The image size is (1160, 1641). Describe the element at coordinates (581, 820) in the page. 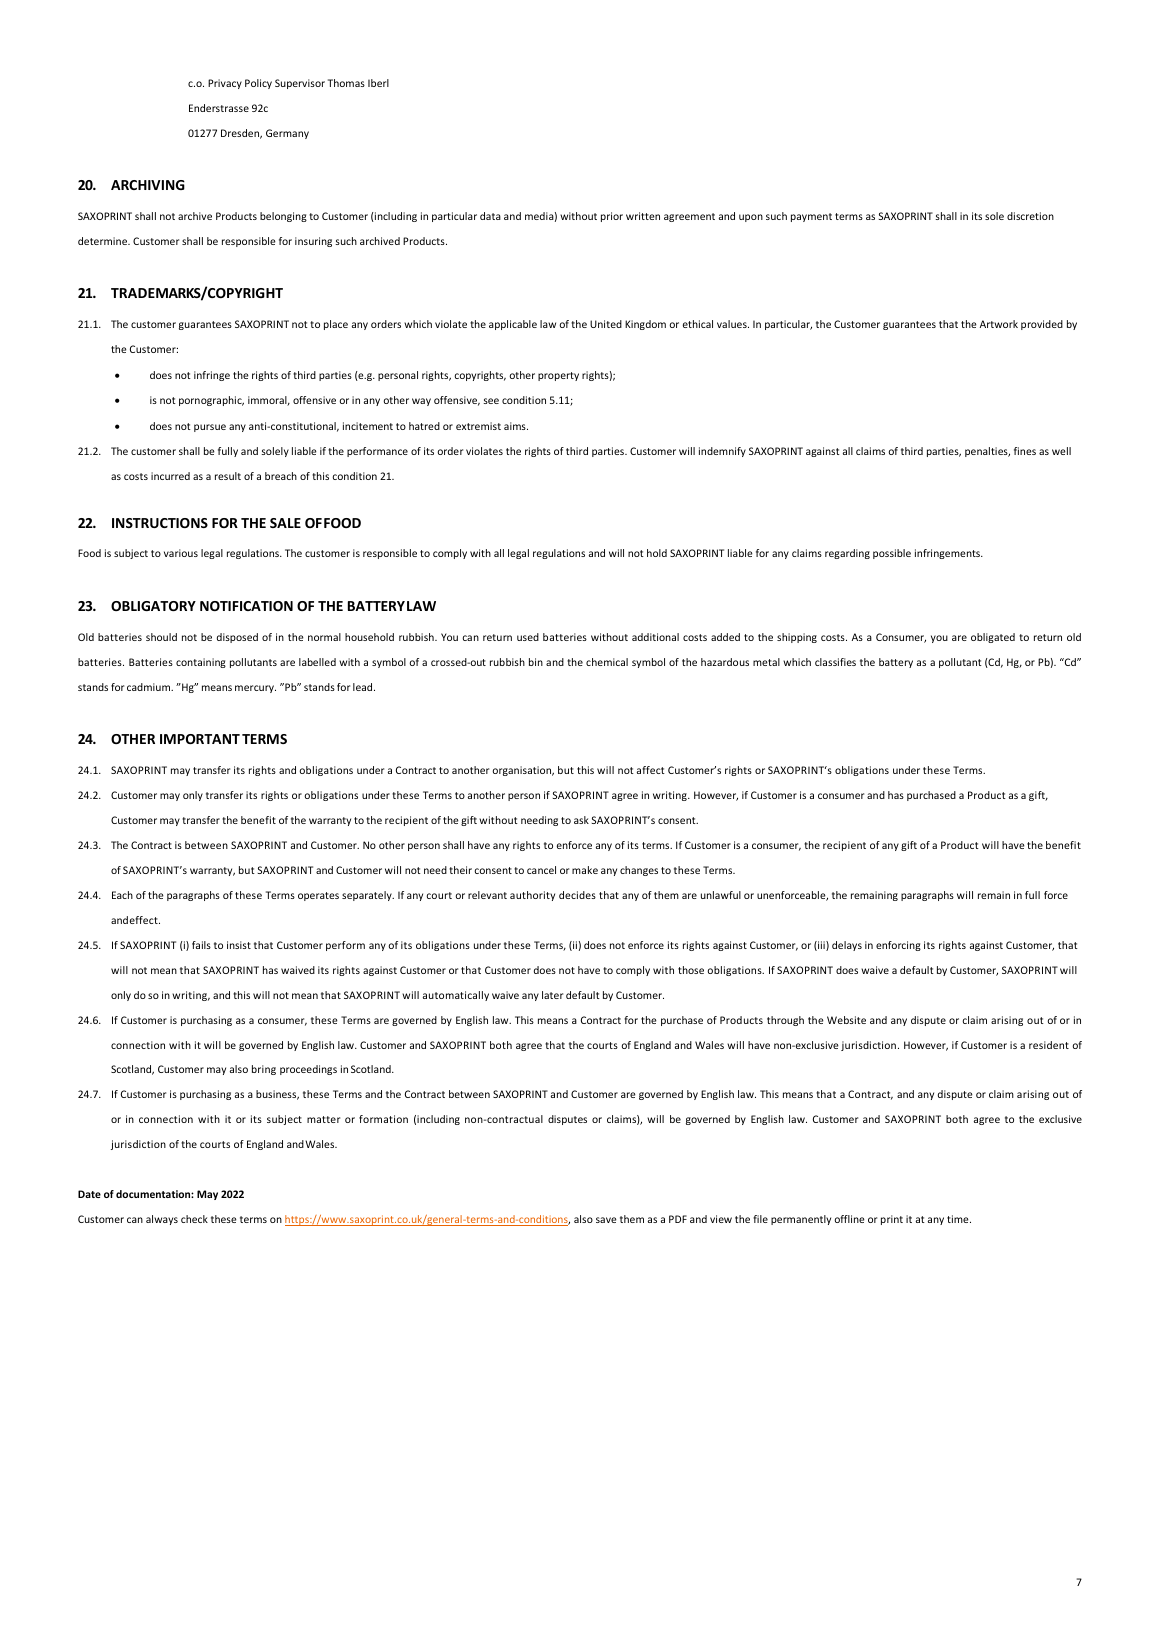

I see `ask` at that location.
